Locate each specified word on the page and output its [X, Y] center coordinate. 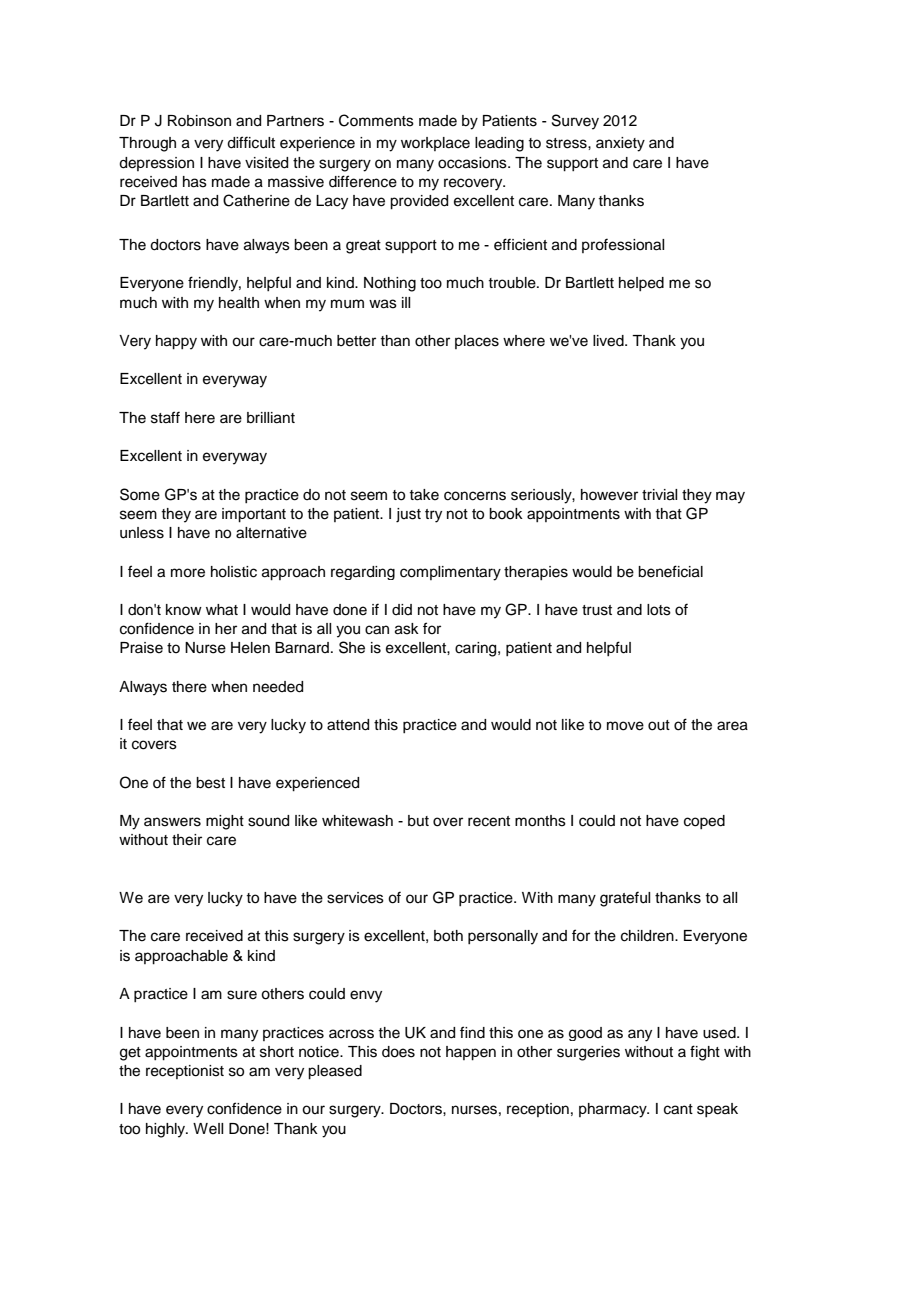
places [477, 342]
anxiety [620, 144]
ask [407, 629]
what [222, 610]
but [418, 821]
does [398, 1052]
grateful [625, 899]
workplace [435, 144]
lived [609, 341]
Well [208, 1129]
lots [659, 610]
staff [165, 417]
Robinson [199, 121]
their [187, 840]
